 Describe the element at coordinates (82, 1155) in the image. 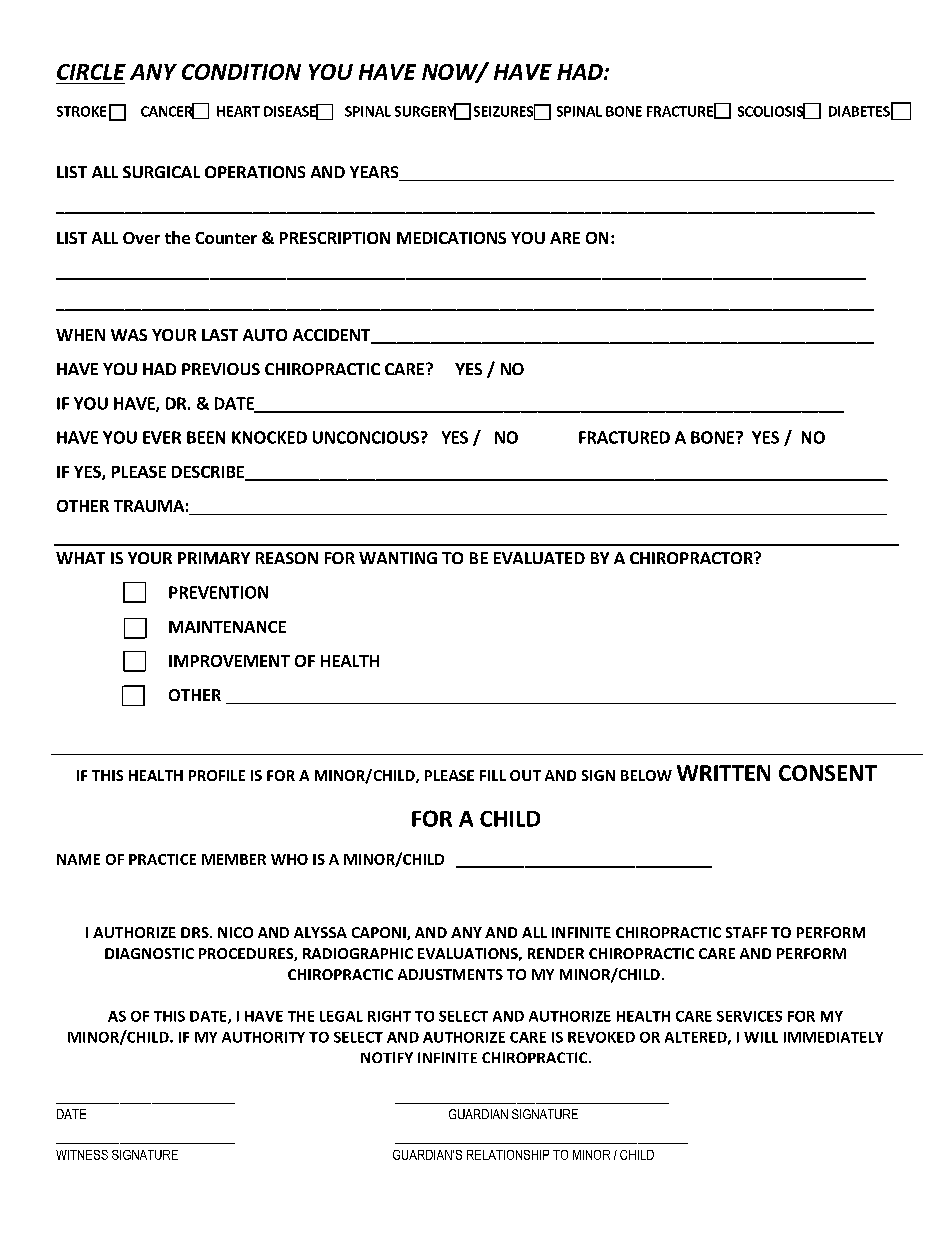

I see `WITNESS` at that location.
